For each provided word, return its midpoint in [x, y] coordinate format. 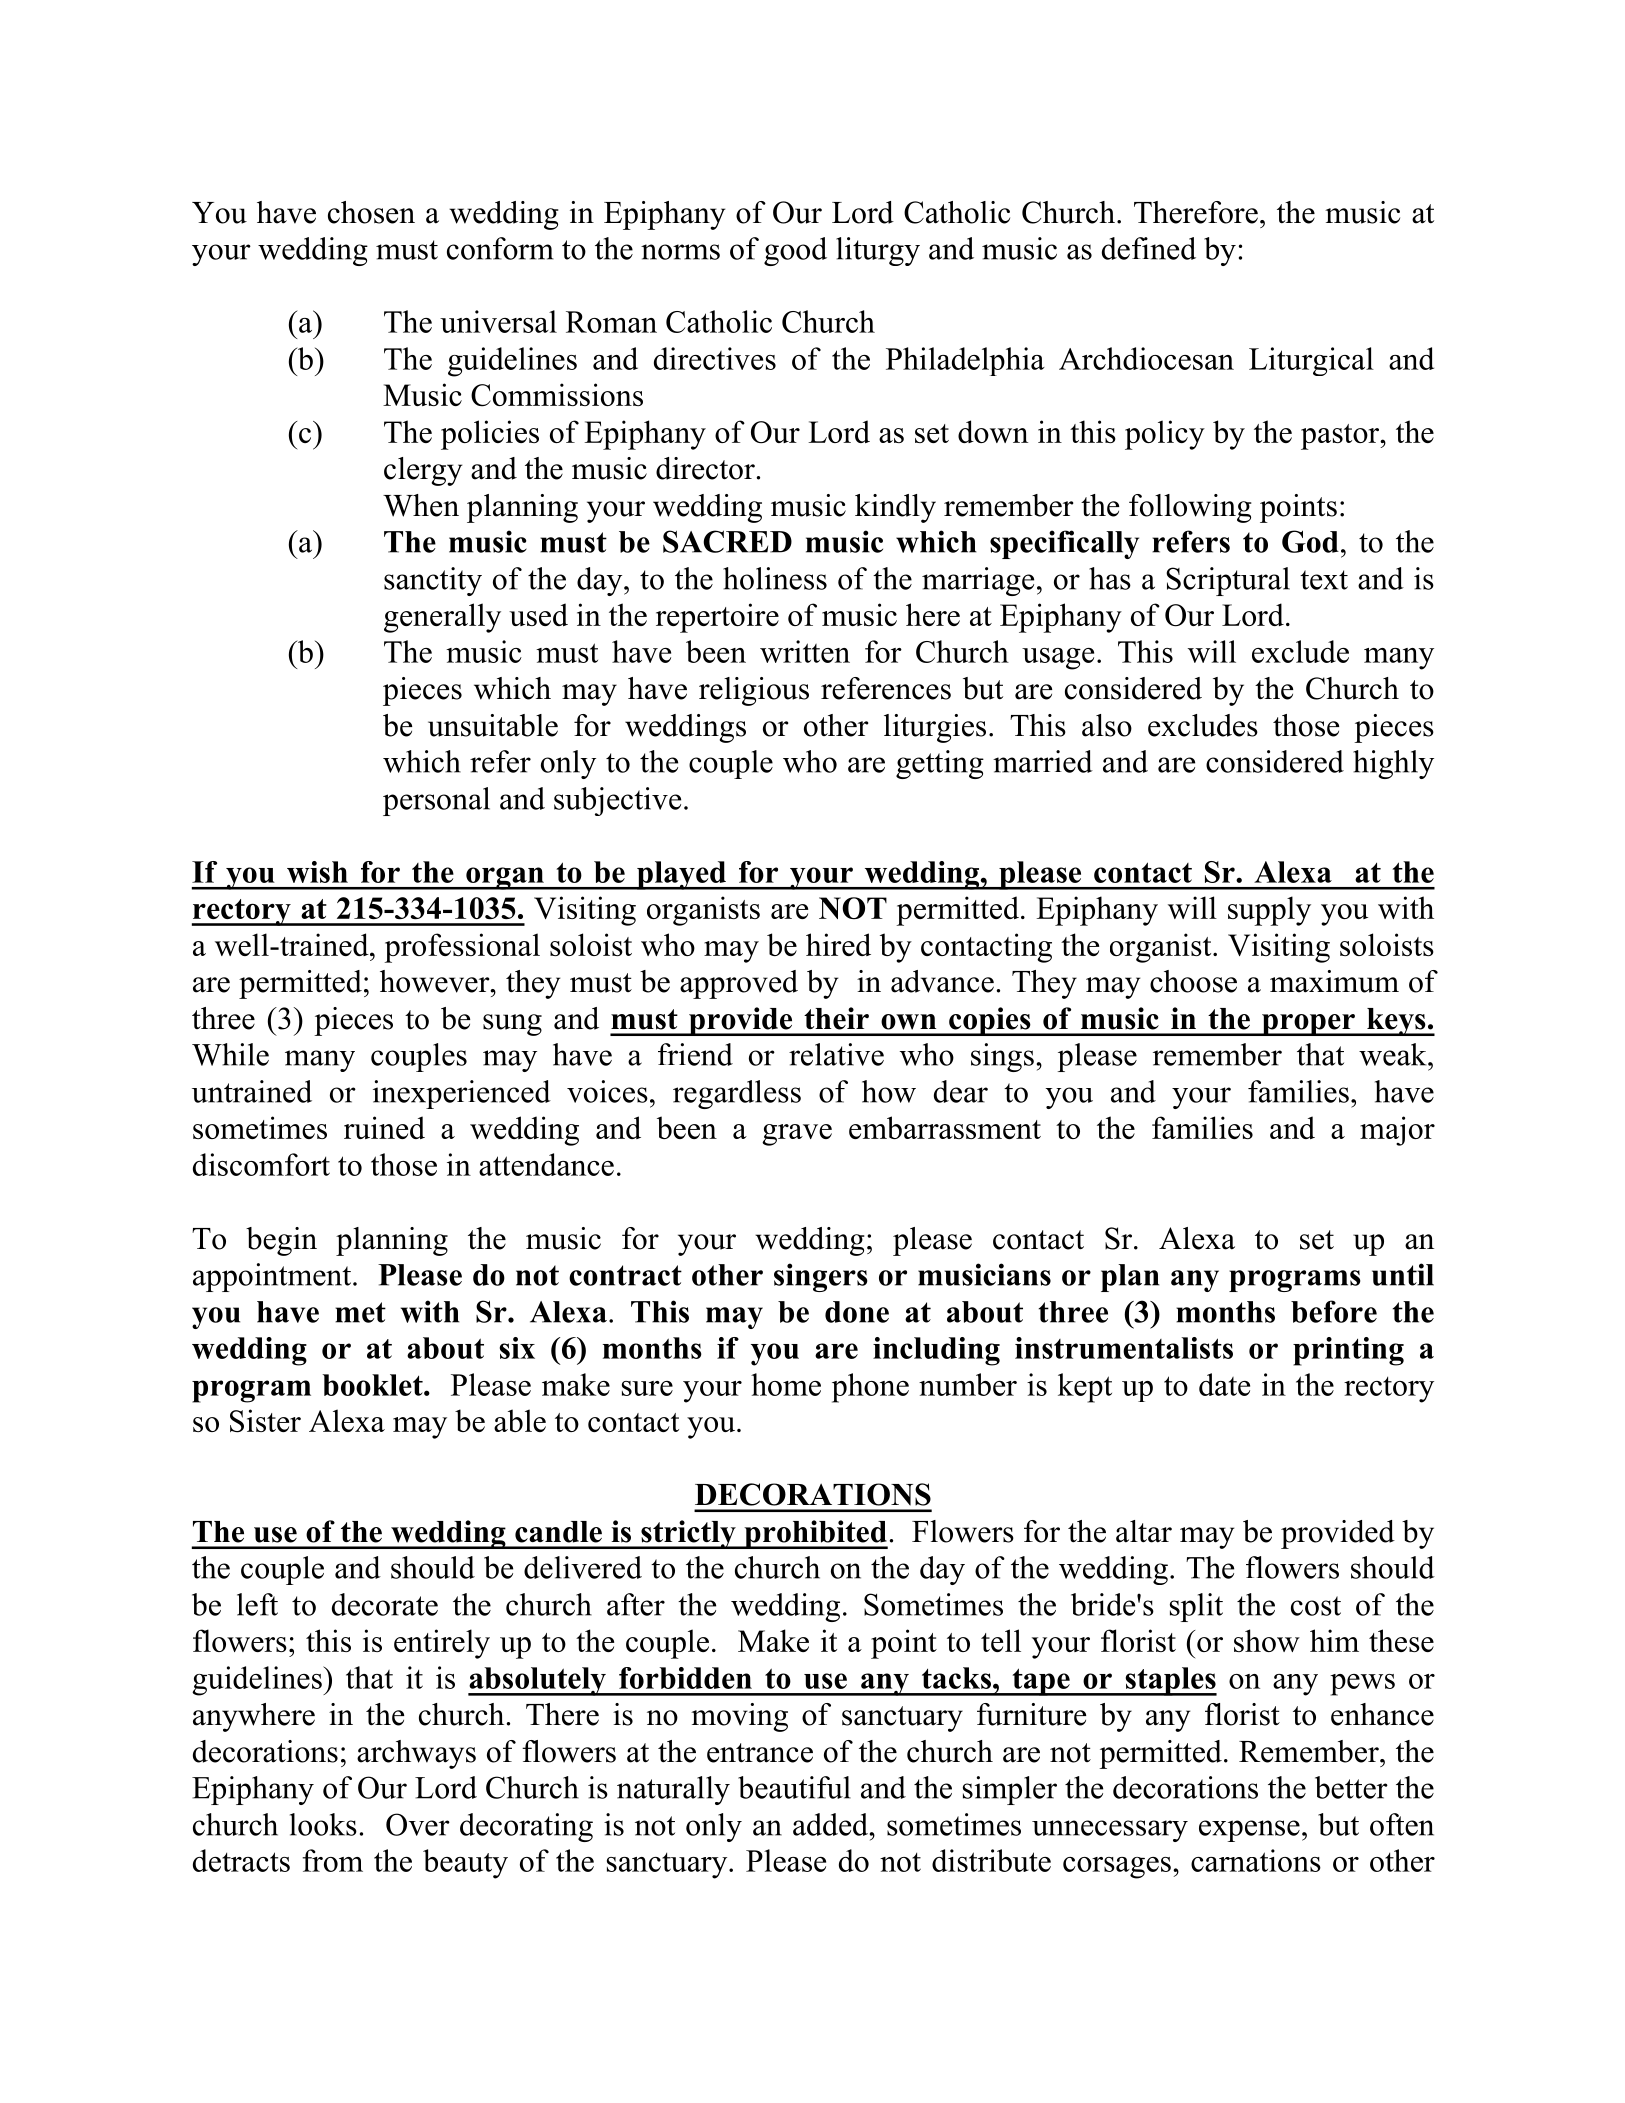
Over [418, 1824]
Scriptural [1228, 581]
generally [442, 618]
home [786, 1384]
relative [836, 1054]
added [832, 1824]
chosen [371, 212]
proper [1308, 1025]
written [805, 651]
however [436, 981]
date [1224, 1384]
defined [1149, 248]
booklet [373, 1385]
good [795, 251]
